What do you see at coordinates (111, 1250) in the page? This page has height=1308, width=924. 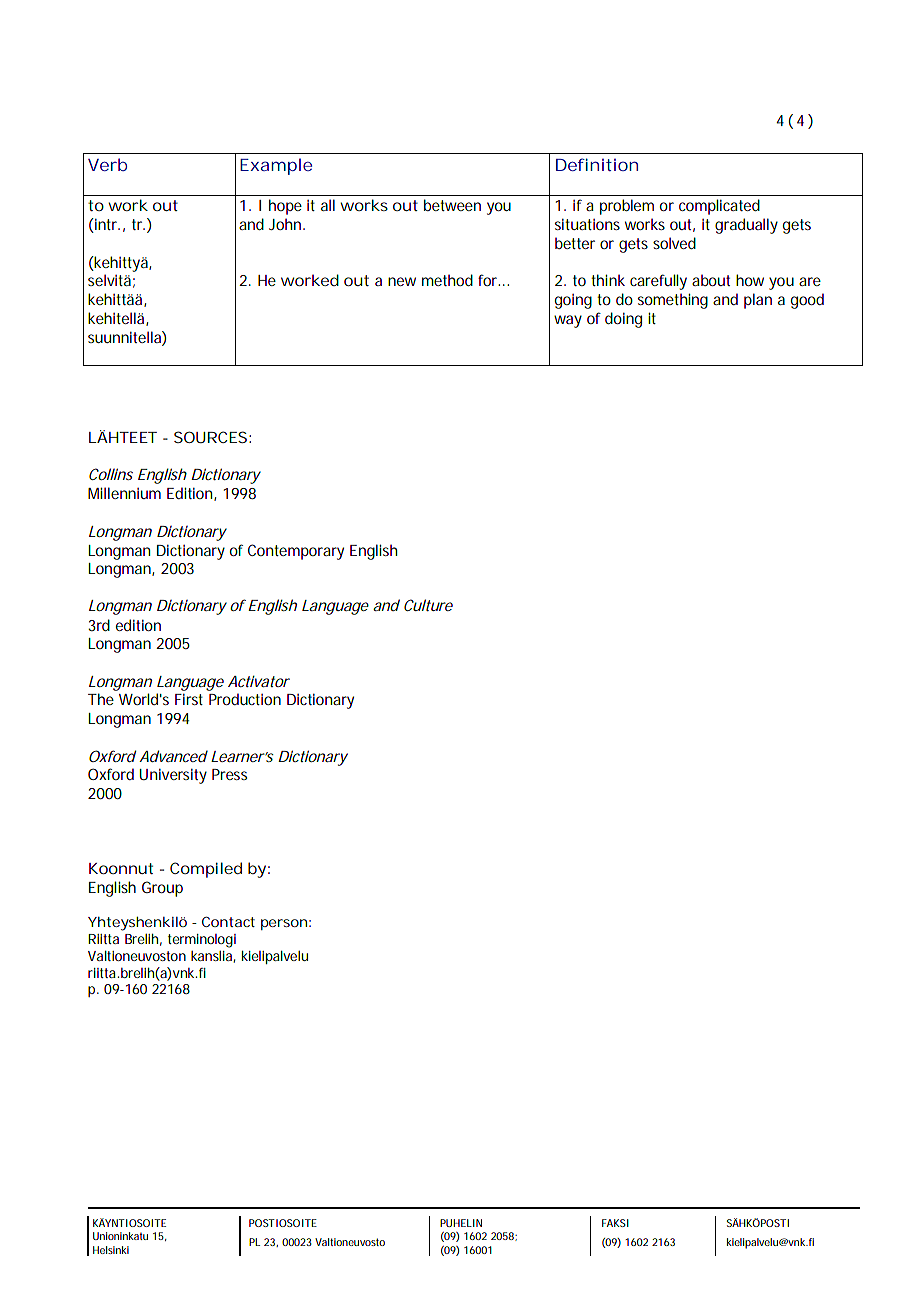 I see `Helsinki` at bounding box center [111, 1250].
